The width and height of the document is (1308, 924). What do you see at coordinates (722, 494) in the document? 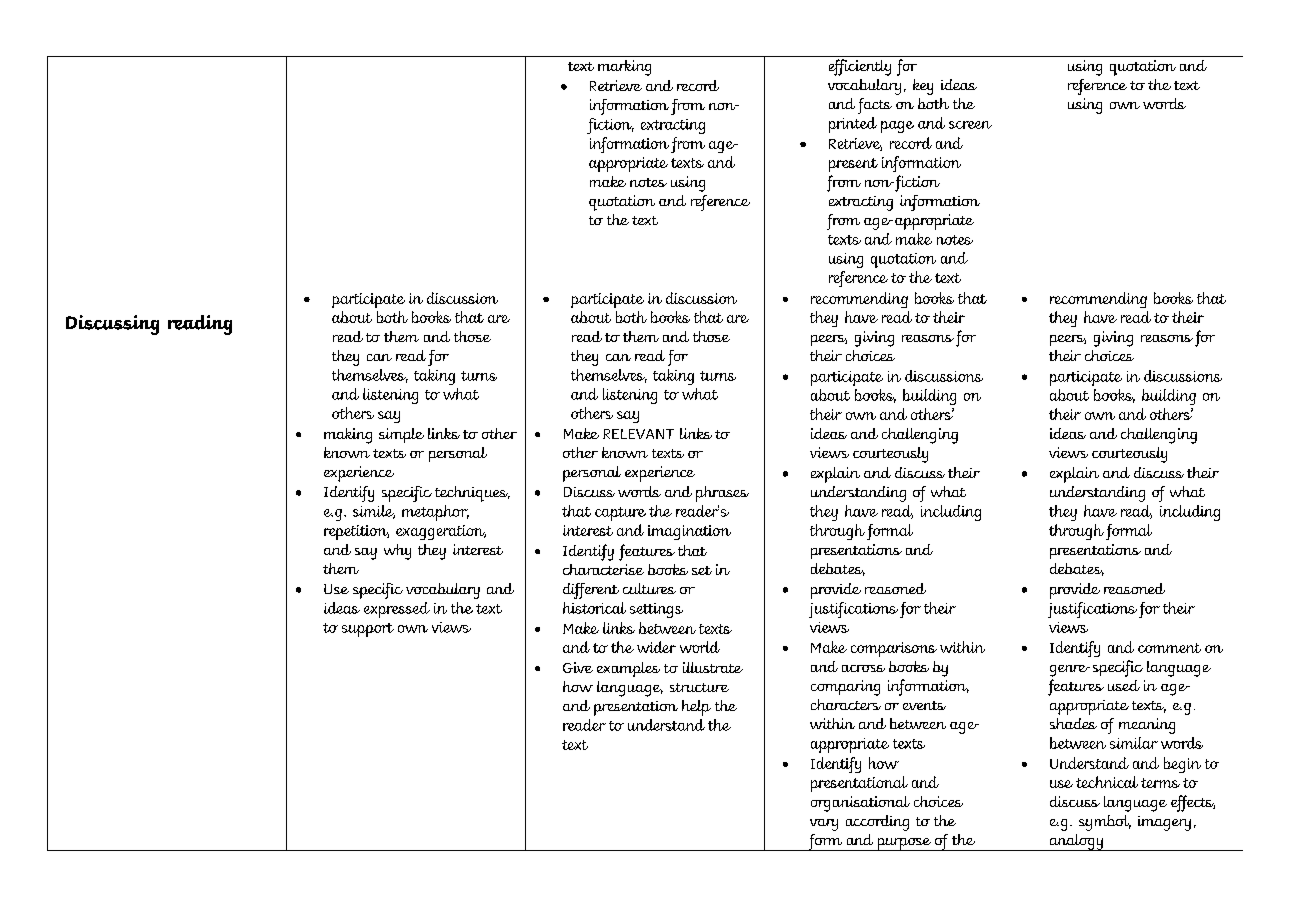
I see `phrases` at bounding box center [722, 494].
